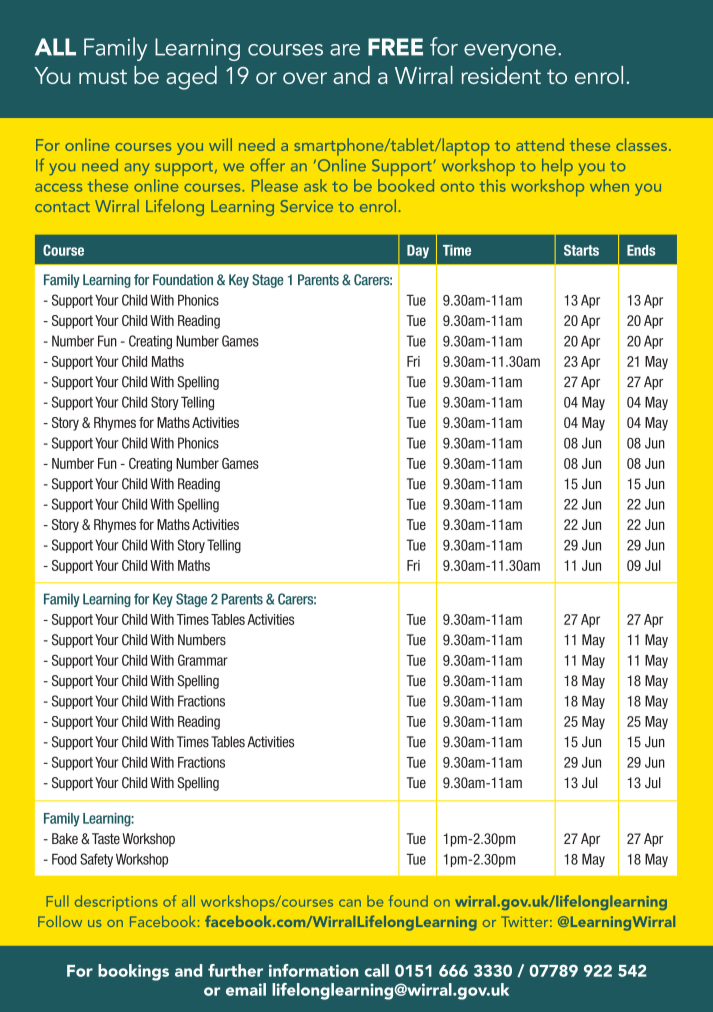  What do you see at coordinates (203, 660) in the screenshot?
I see `Grammar` at bounding box center [203, 660].
